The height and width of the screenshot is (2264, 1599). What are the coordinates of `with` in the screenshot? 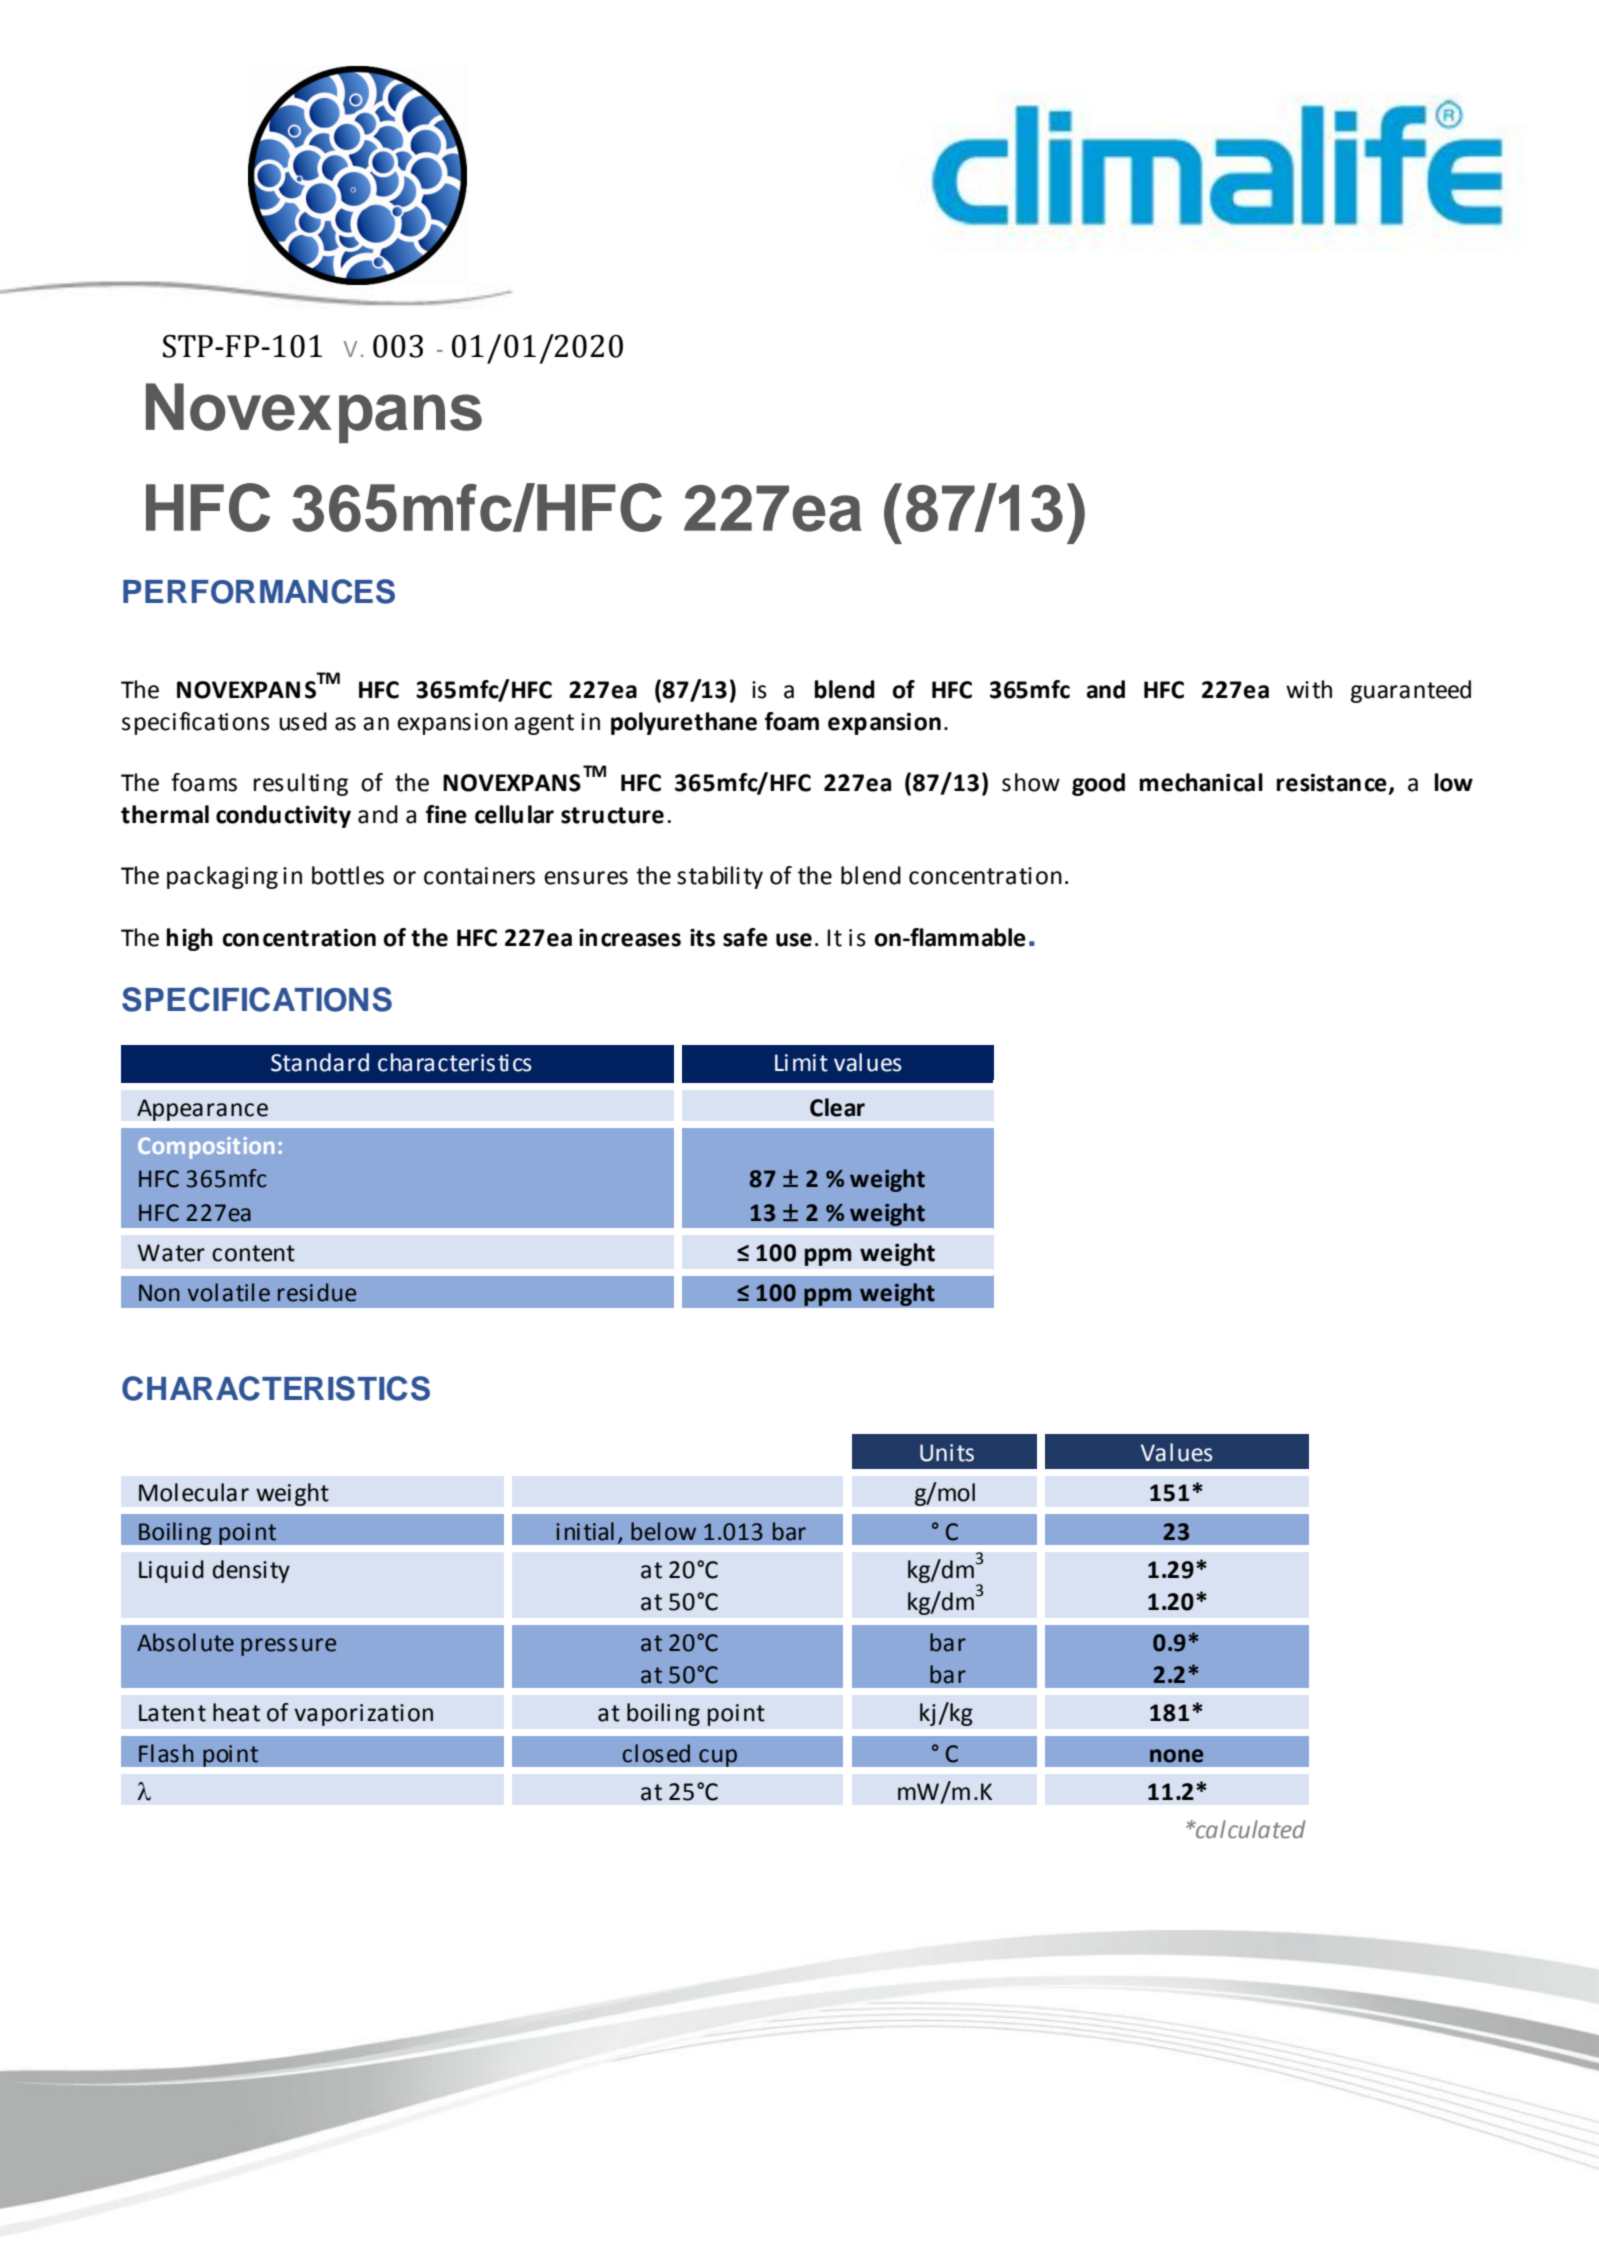 It's located at (1309, 689).
